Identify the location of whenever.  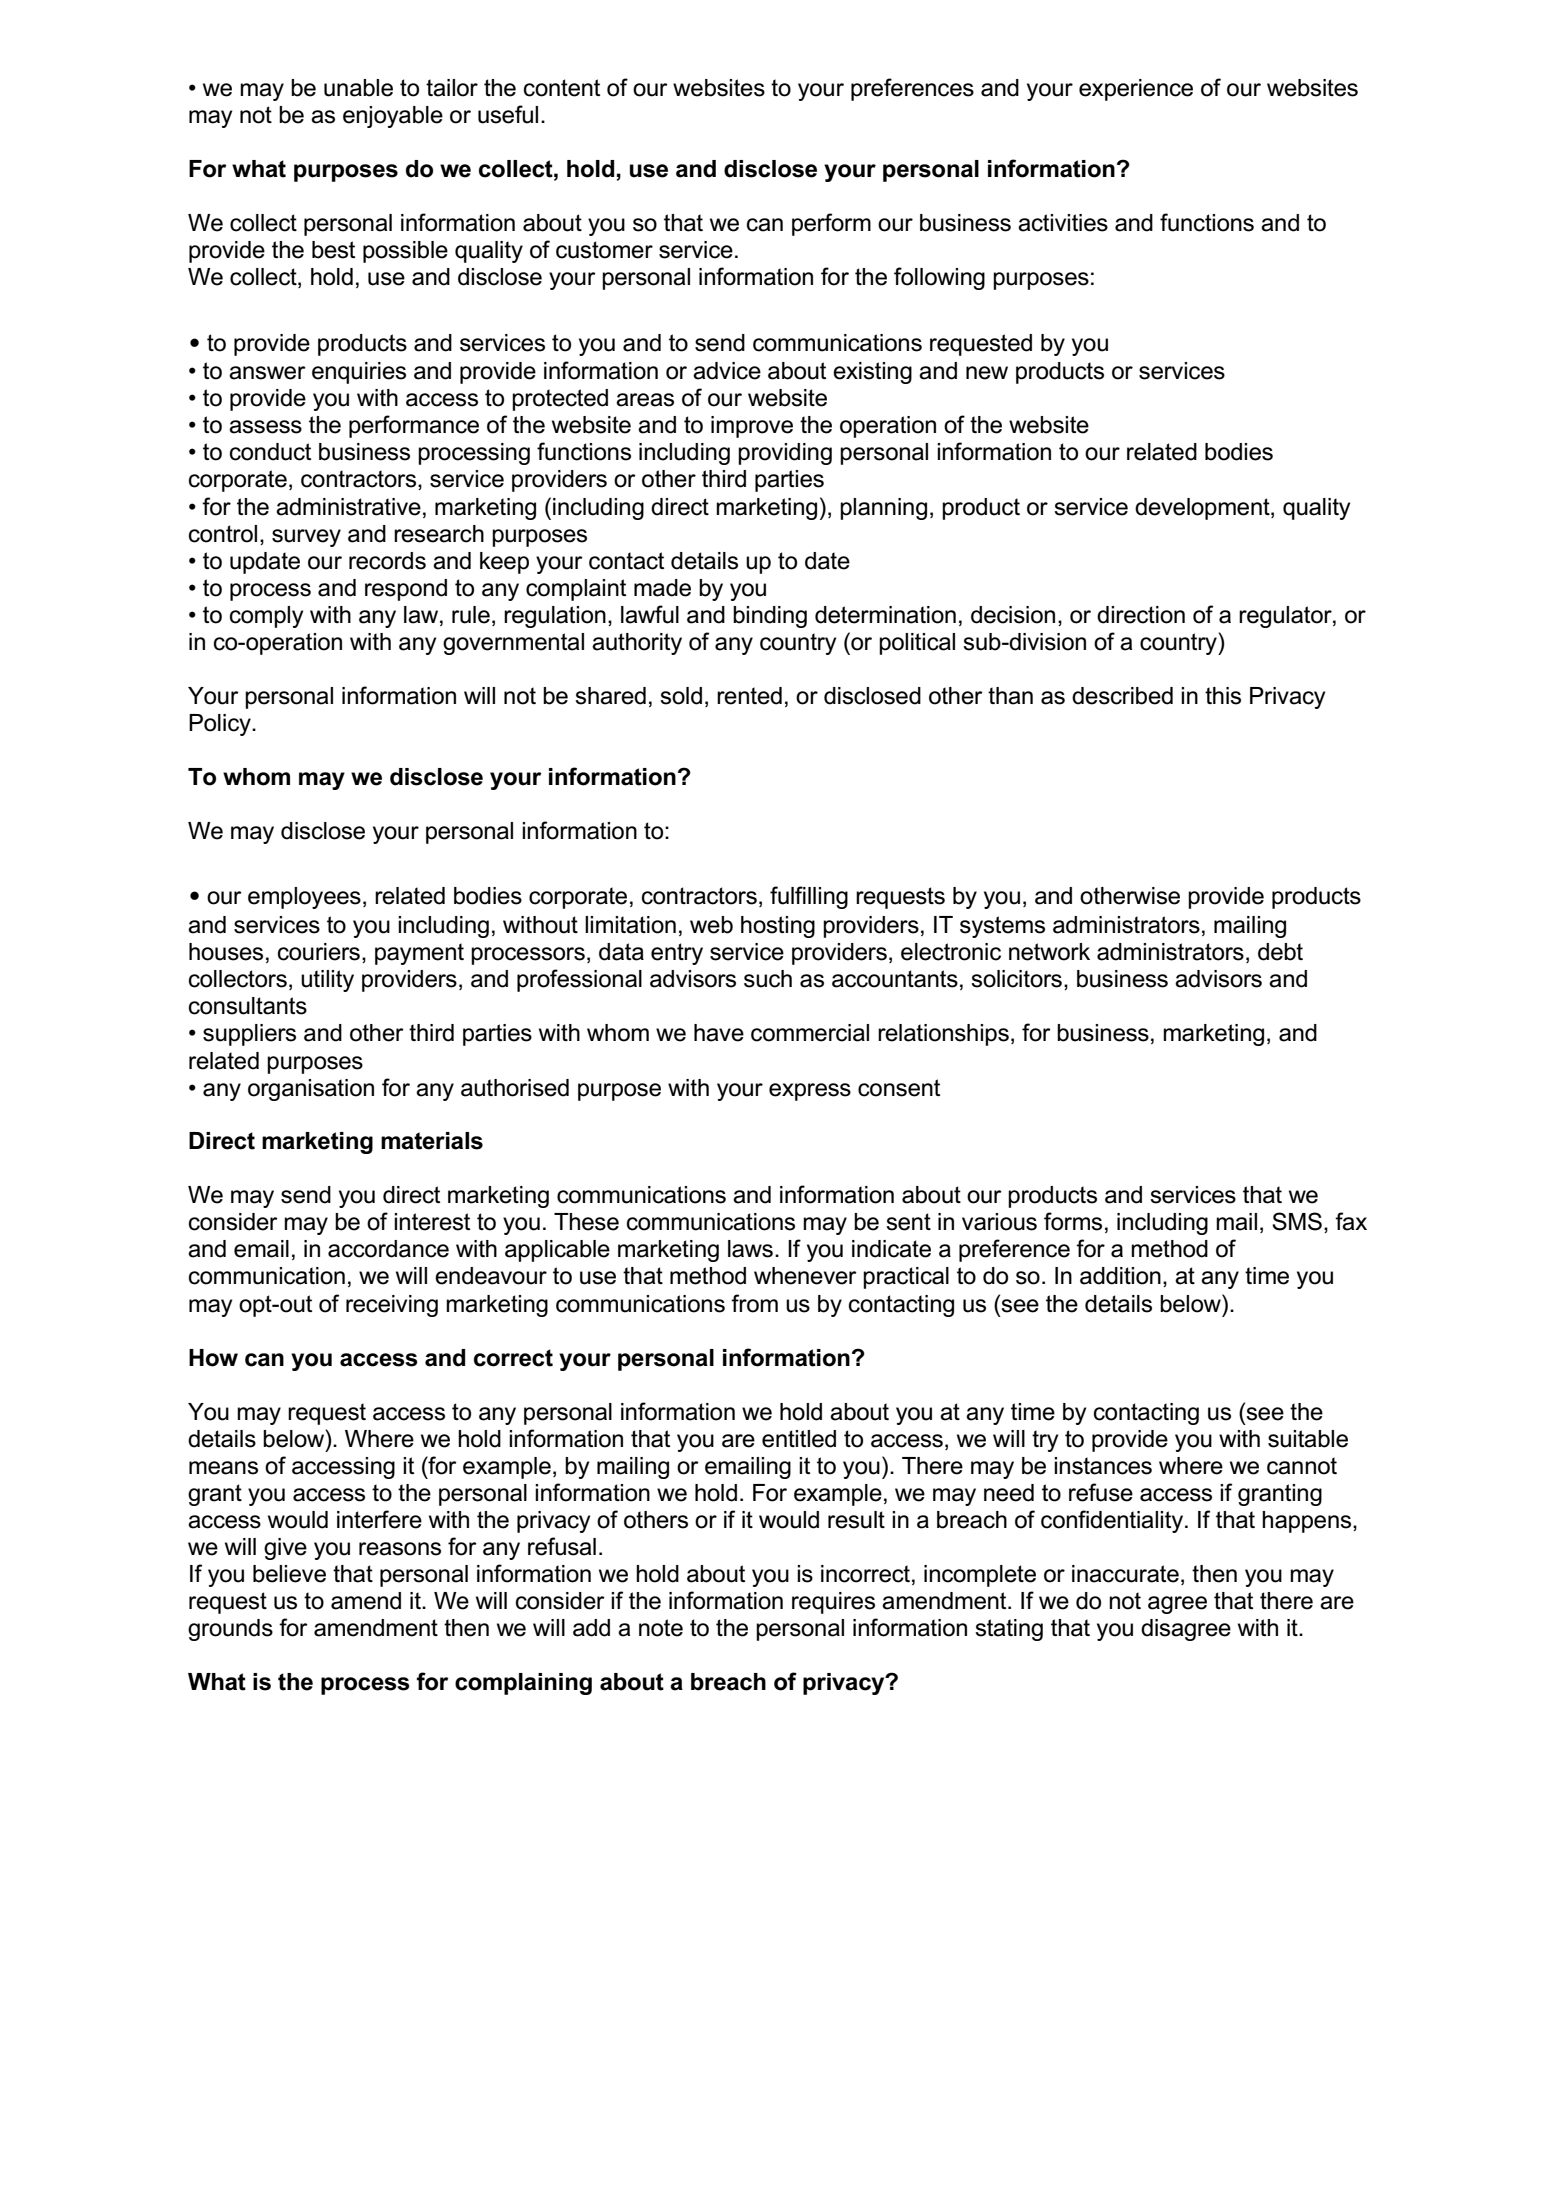
(805, 1276).
